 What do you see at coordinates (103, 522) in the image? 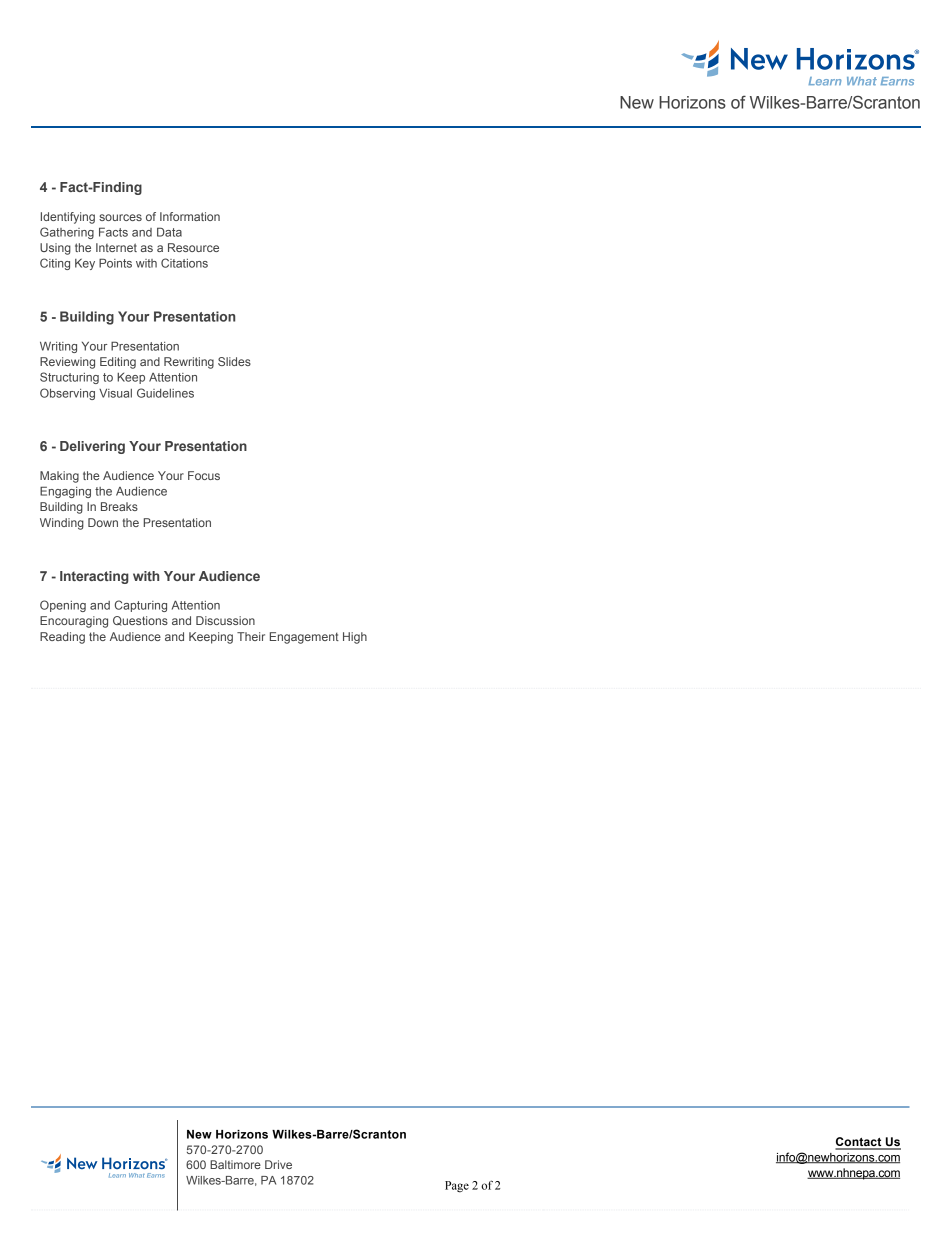
I see `Down` at bounding box center [103, 522].
